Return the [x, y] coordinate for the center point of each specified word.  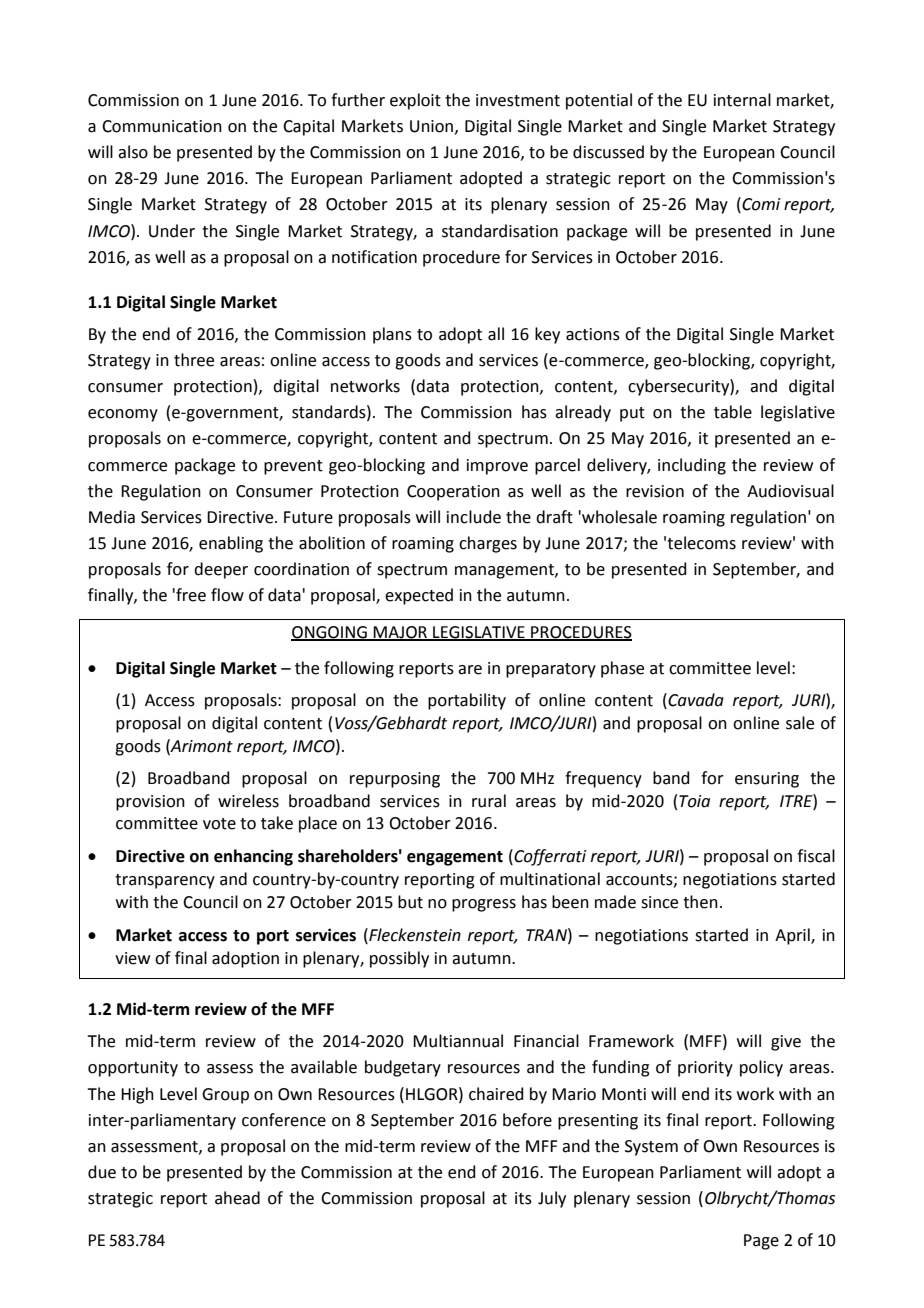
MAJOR [401, 633]
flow [227, 595]
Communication [162, 126]
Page [761, 1242]
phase [622, 669]
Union [431, 126]
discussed [608, 152]
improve [497, 467]
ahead [237, 1198]
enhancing [253, 857]
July [552, 1199]
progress [484, 905]
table [733, 412]
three [194, 360]
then [700, 902]
